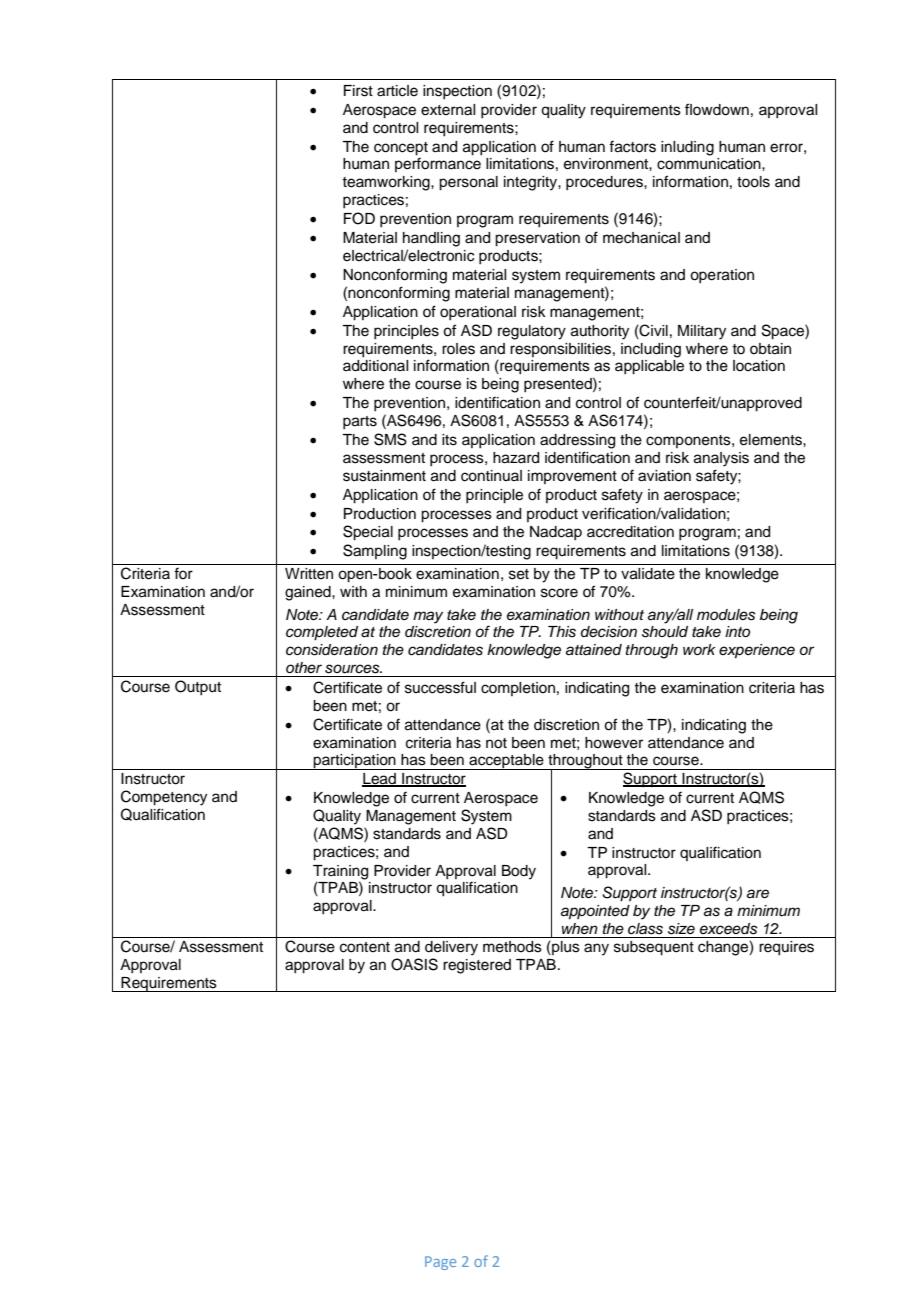 The height and width of the screenshot is (1308, 924). I want to click on communication, so click(710, 164).
